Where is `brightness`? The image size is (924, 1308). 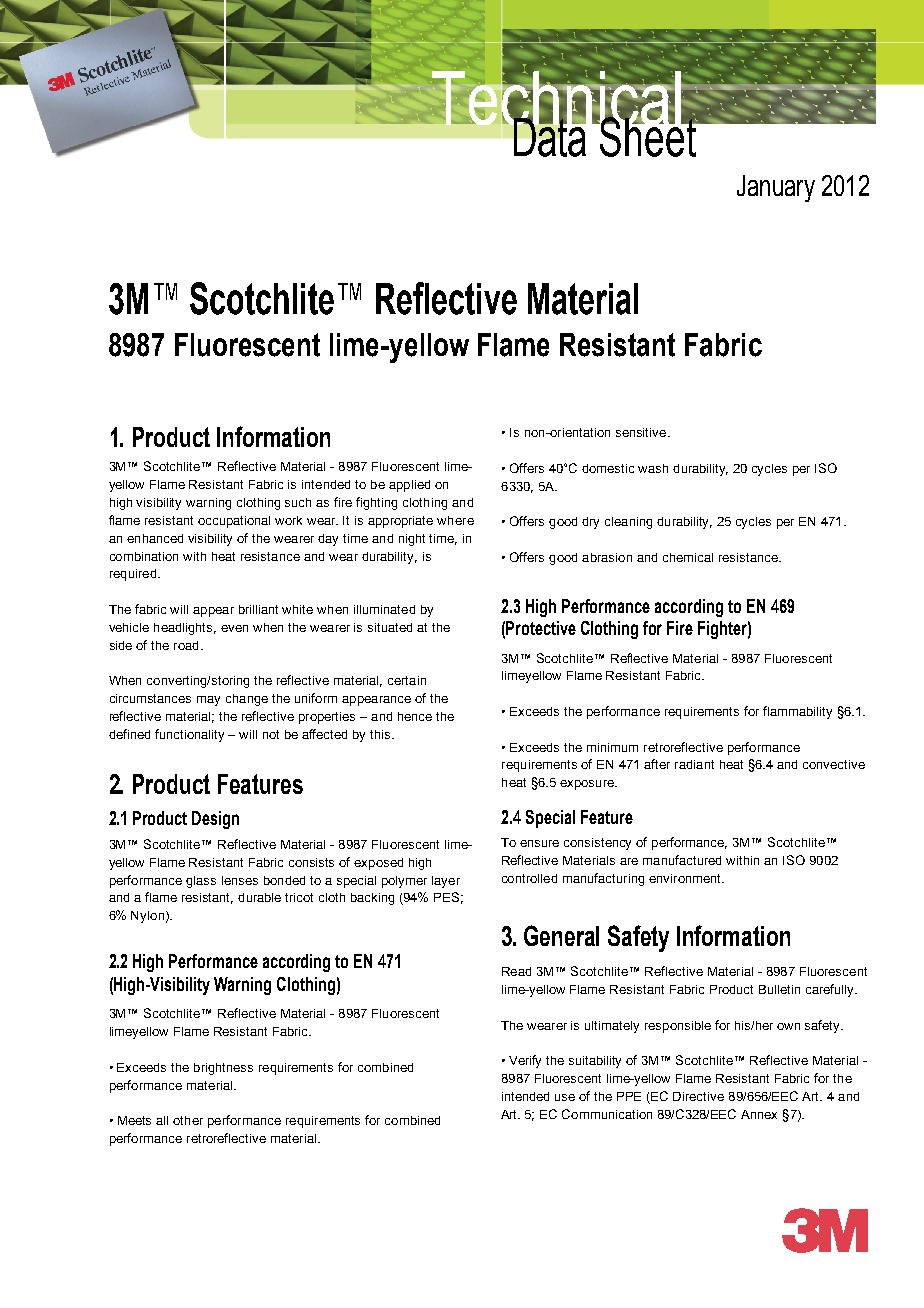
brightness is located at coordinates (223, 1069).
